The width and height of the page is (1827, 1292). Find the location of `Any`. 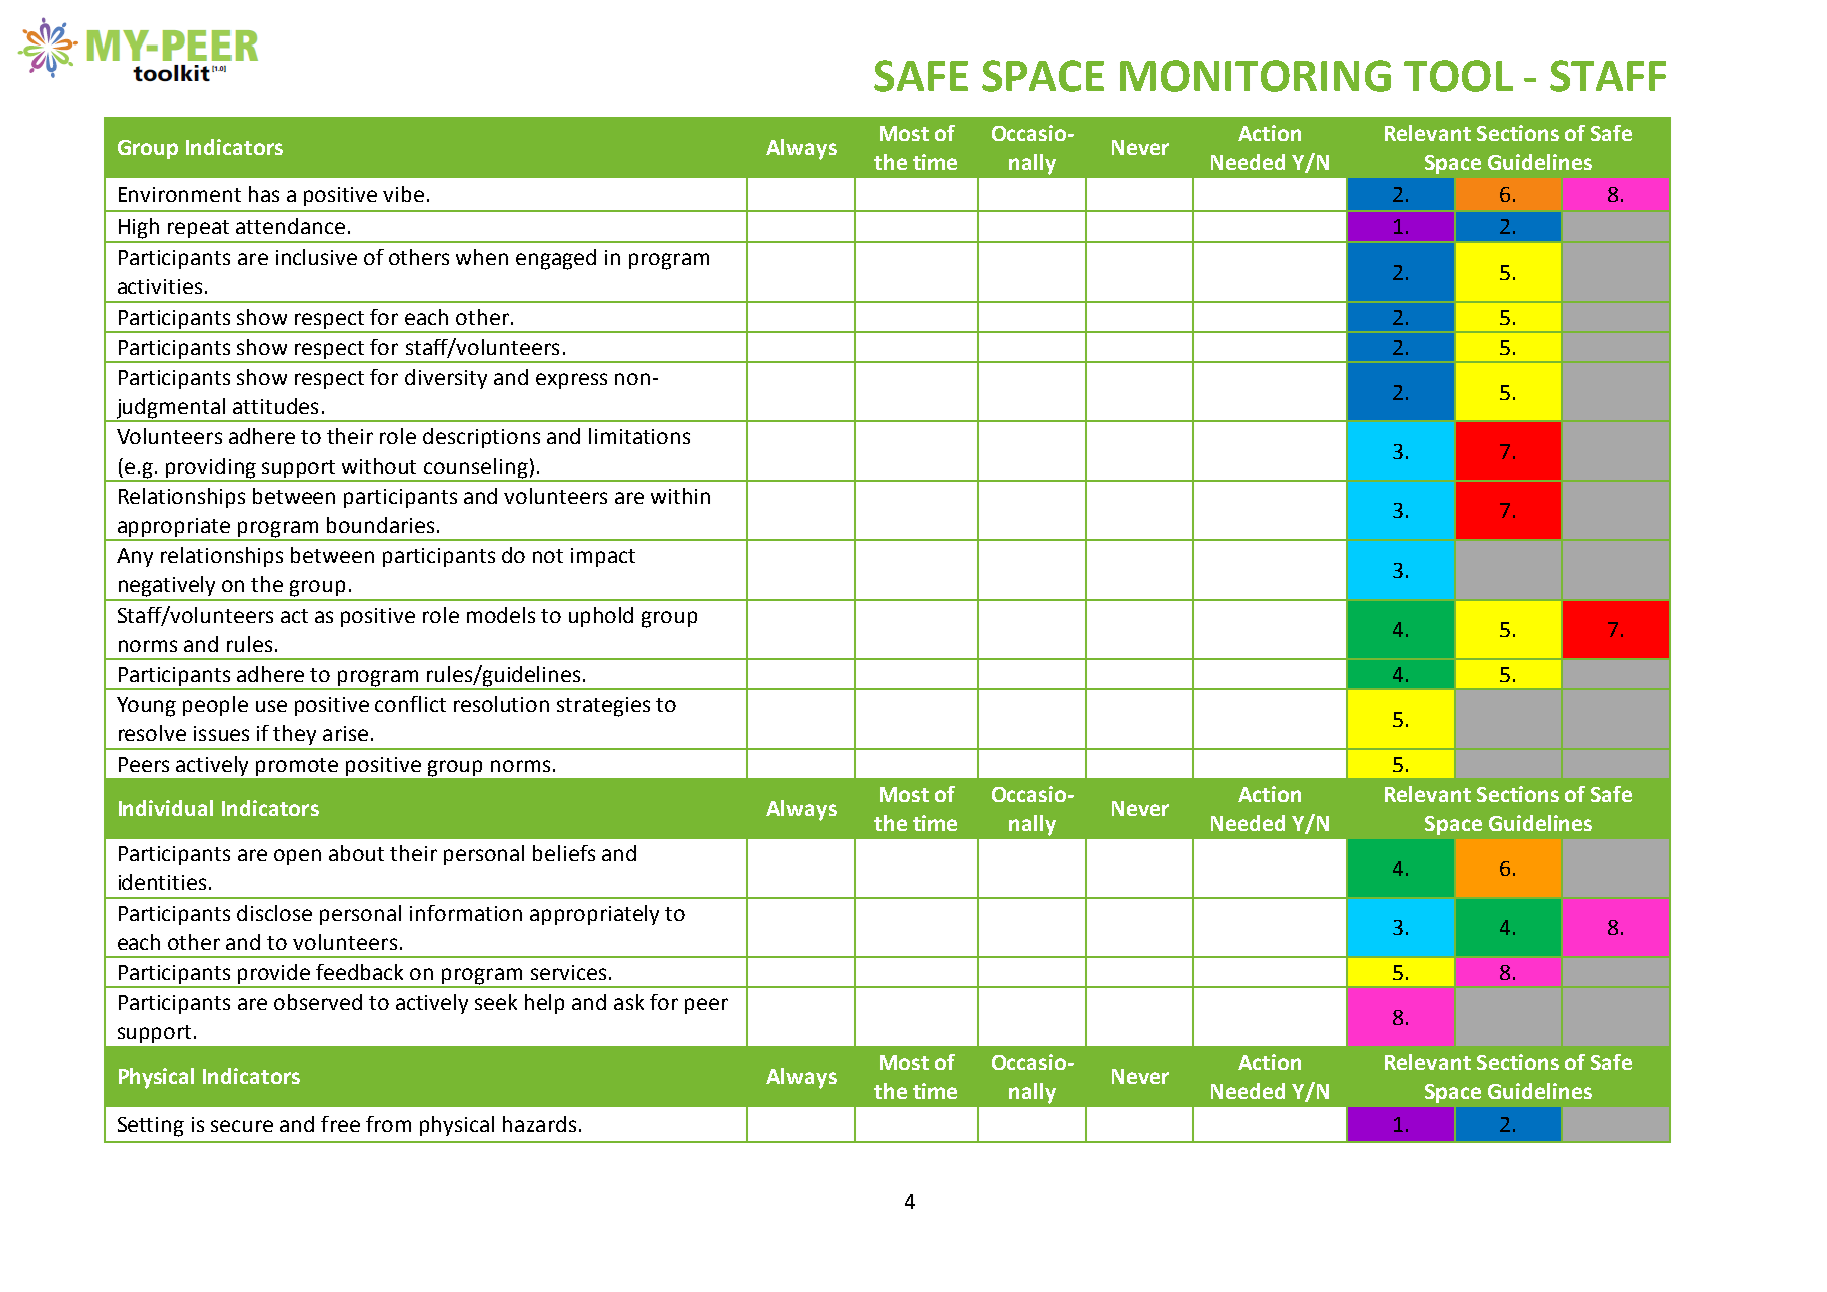

Any is located at coordinates (135, 557).
